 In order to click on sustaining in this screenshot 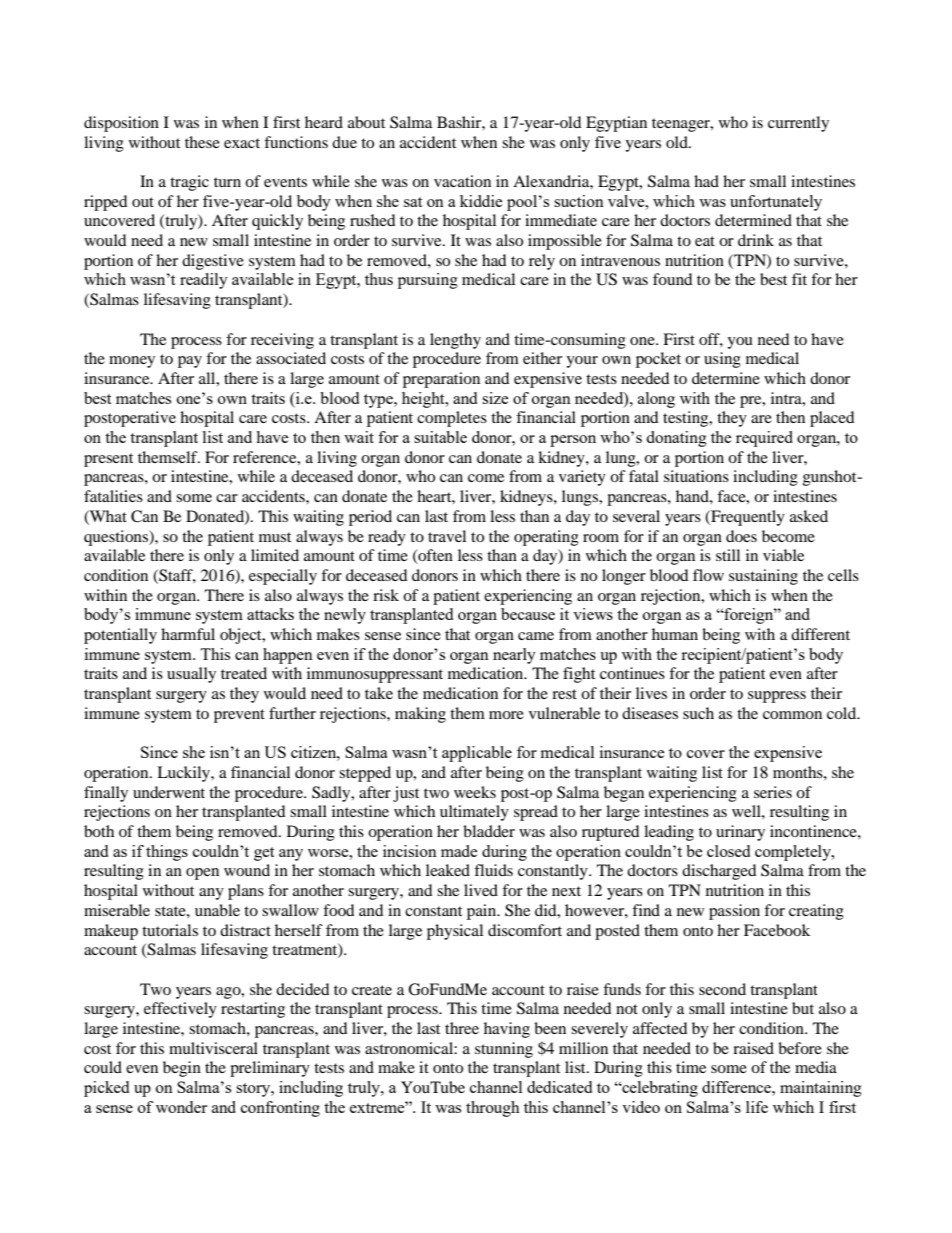, I will do `click(763, 577)`.
